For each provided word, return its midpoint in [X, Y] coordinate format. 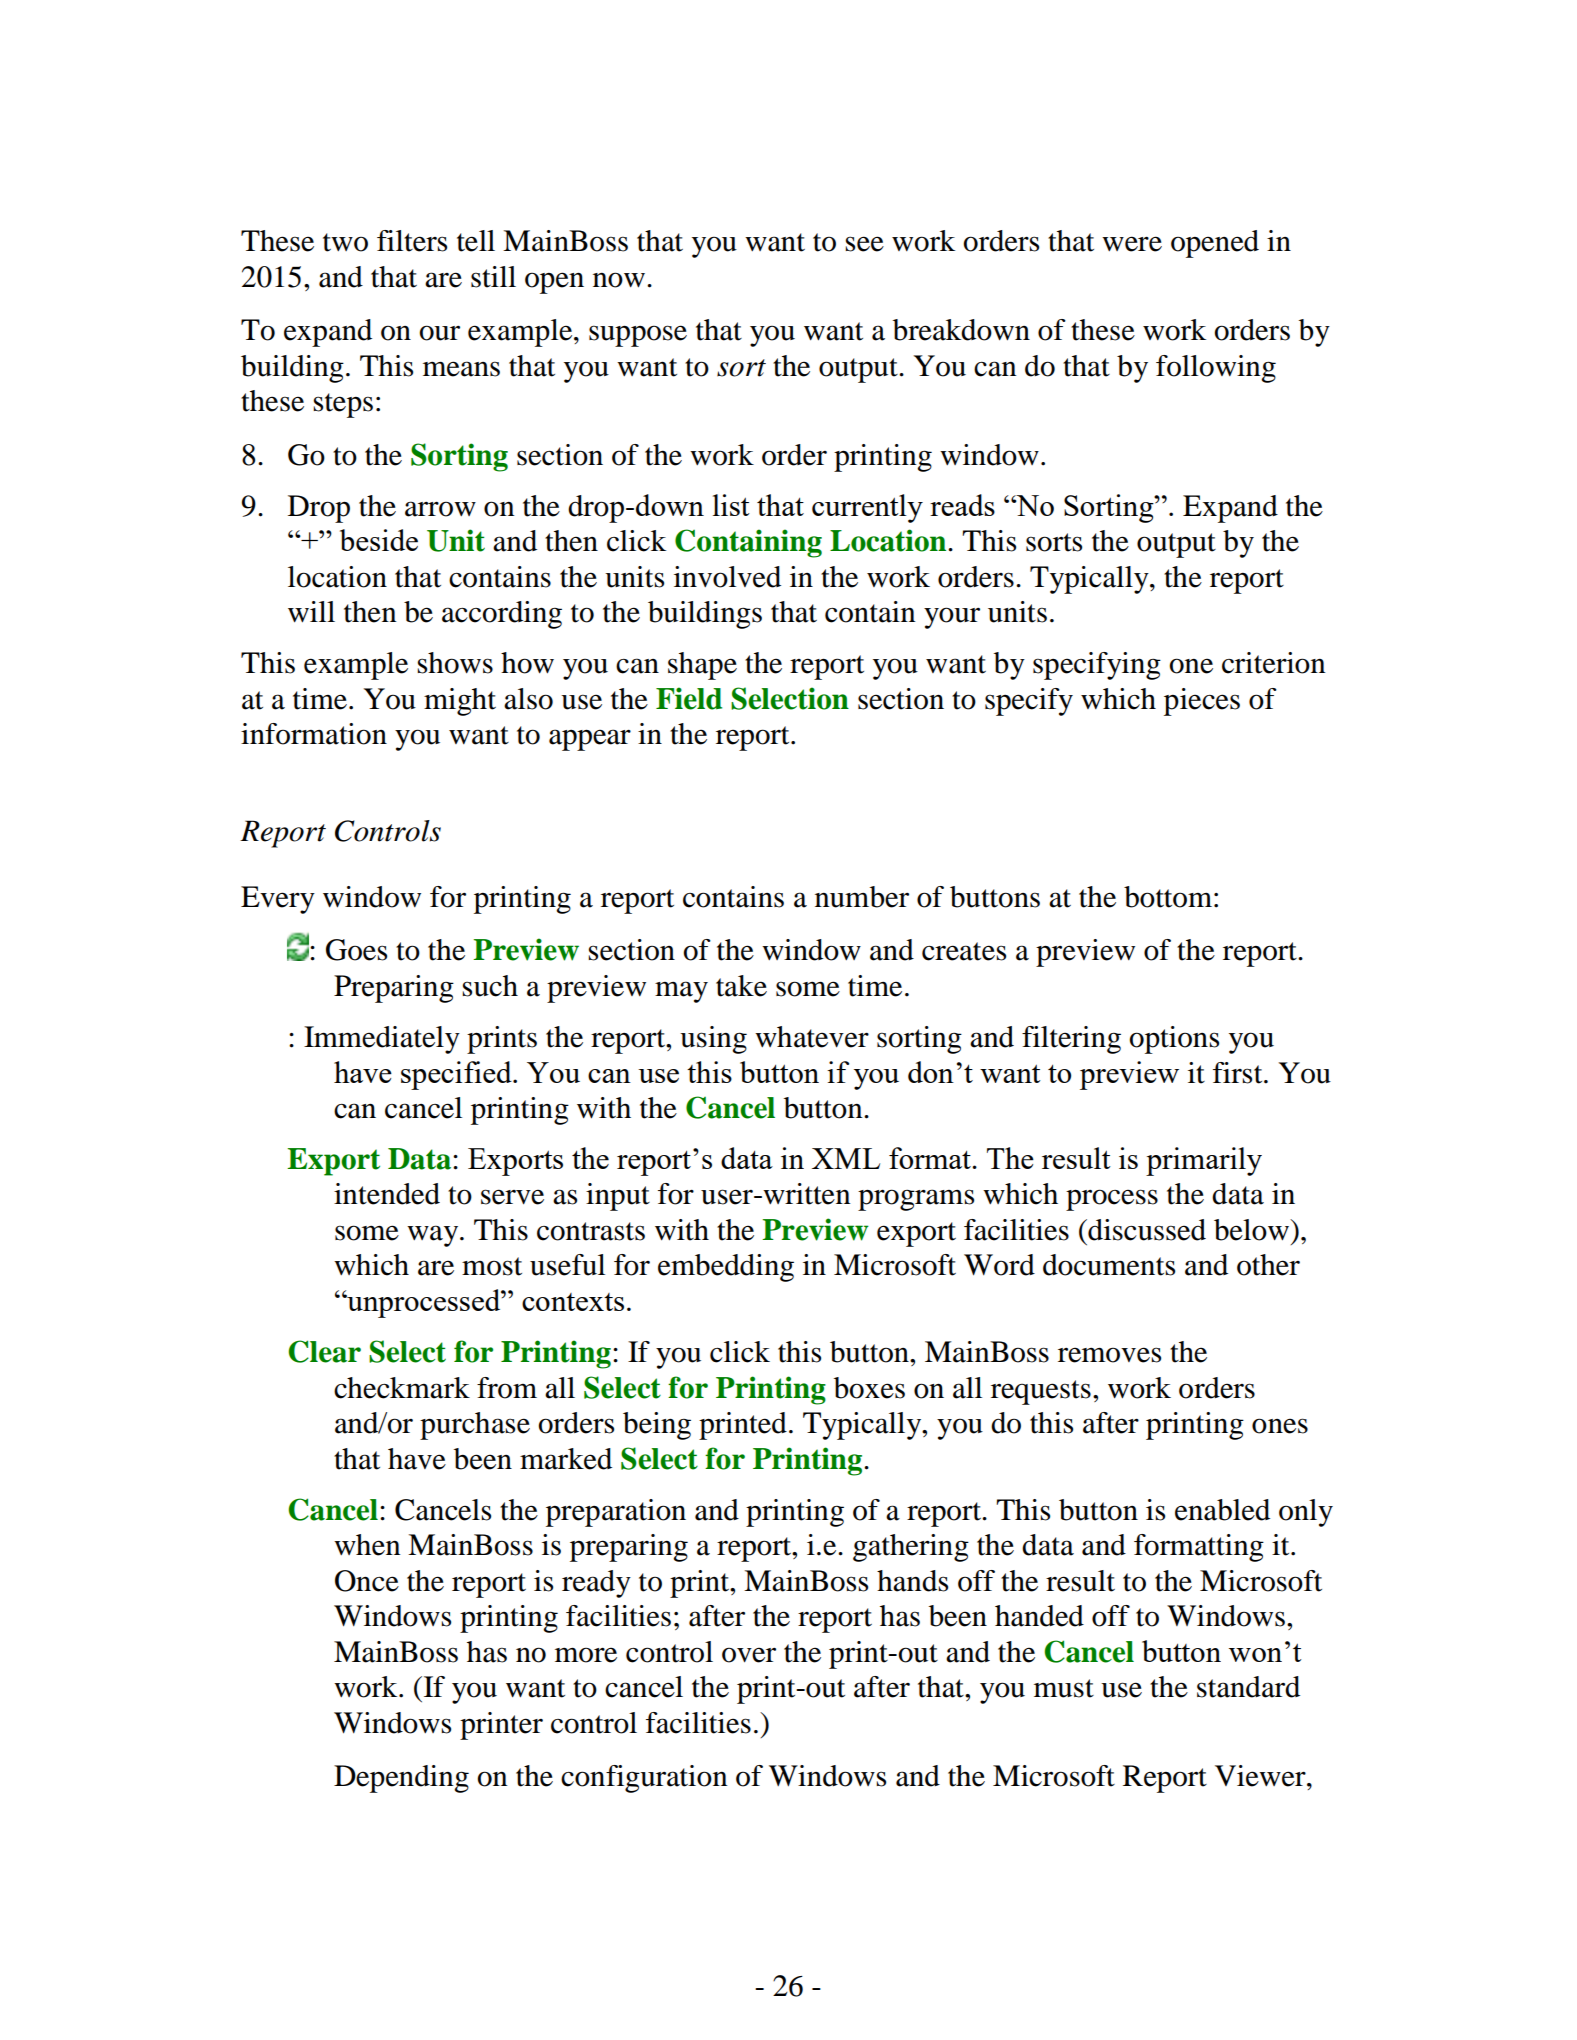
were [1132, 244]
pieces [1202, 702]
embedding [726, 1268]
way [434, 1236]
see [864, 244]
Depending [401, 1779]
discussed [1146, 1230]
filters [412, 241]
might [460, 702]
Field [689, 698]
